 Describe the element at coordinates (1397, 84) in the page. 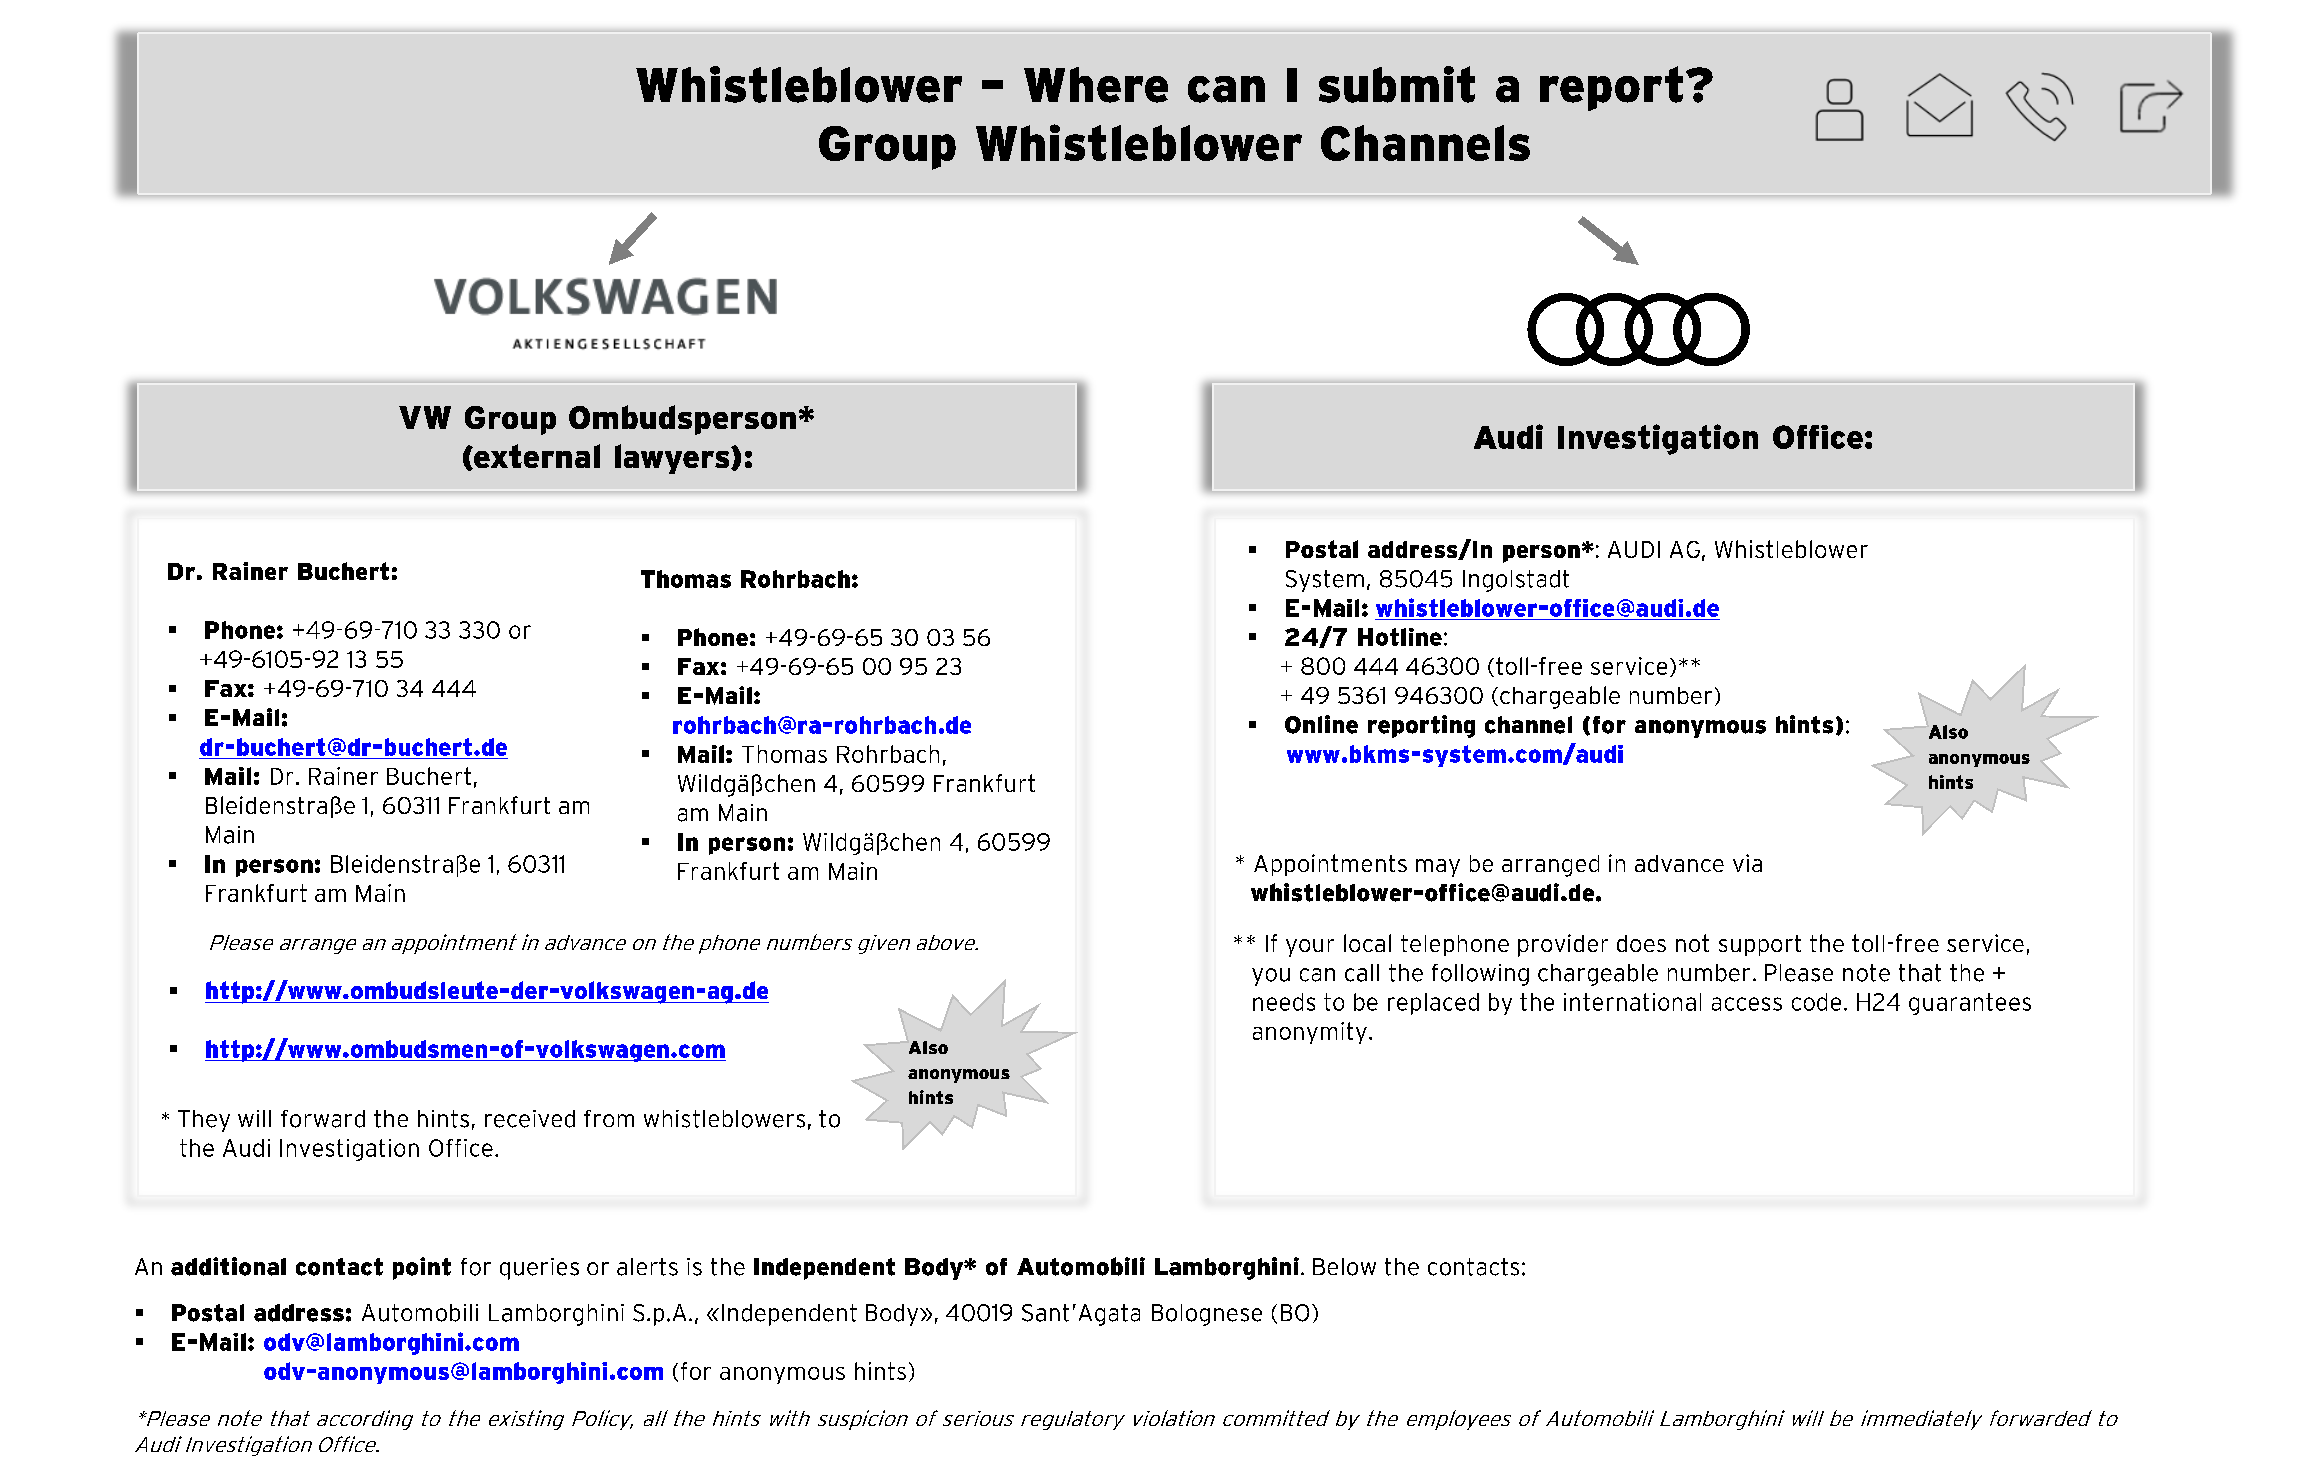

I see `submit` at that location.
